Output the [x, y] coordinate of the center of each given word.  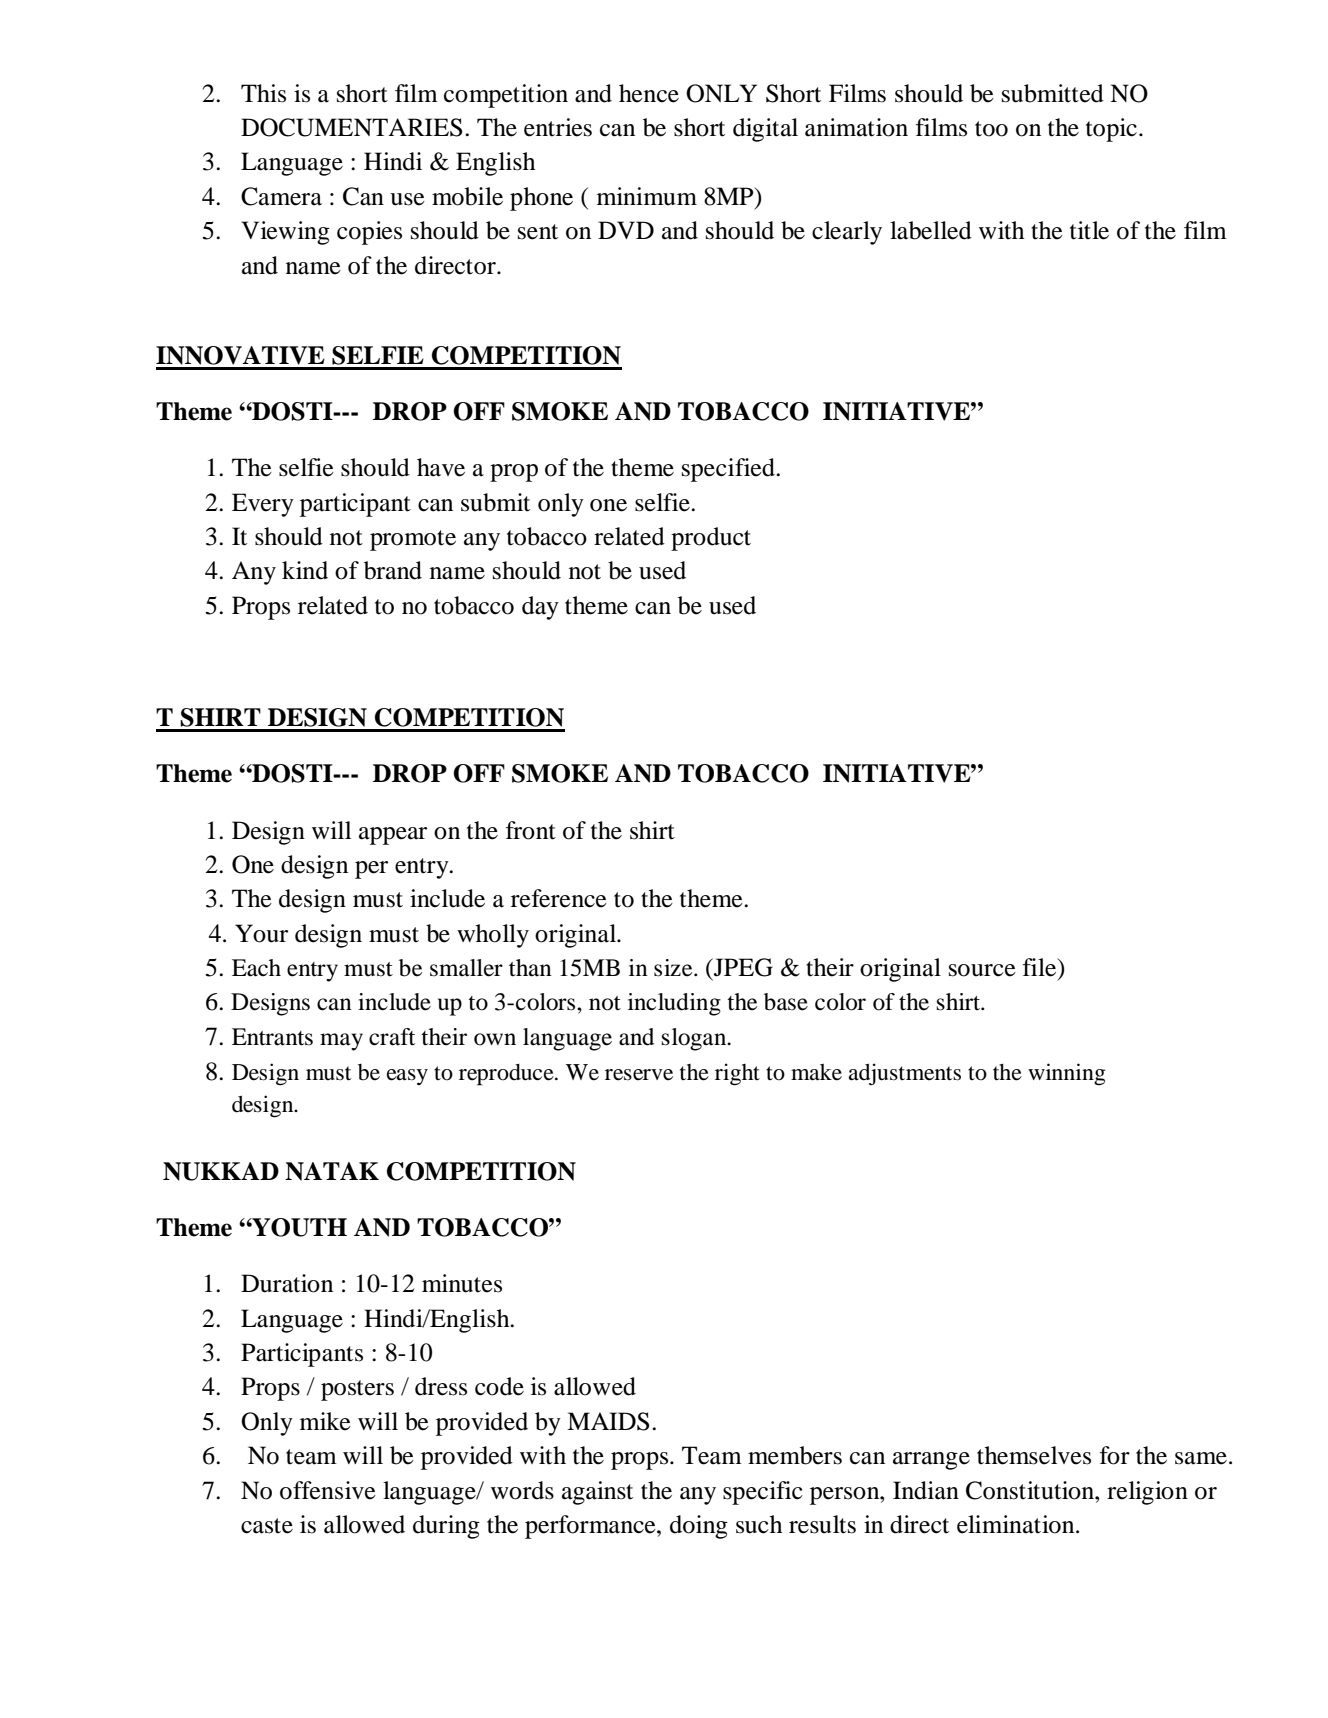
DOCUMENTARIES [352, 127]
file [1041, 968]
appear [393, 836]
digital [765, 130]
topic [1111, 130]
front [531, 830]
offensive [328, 1490]
